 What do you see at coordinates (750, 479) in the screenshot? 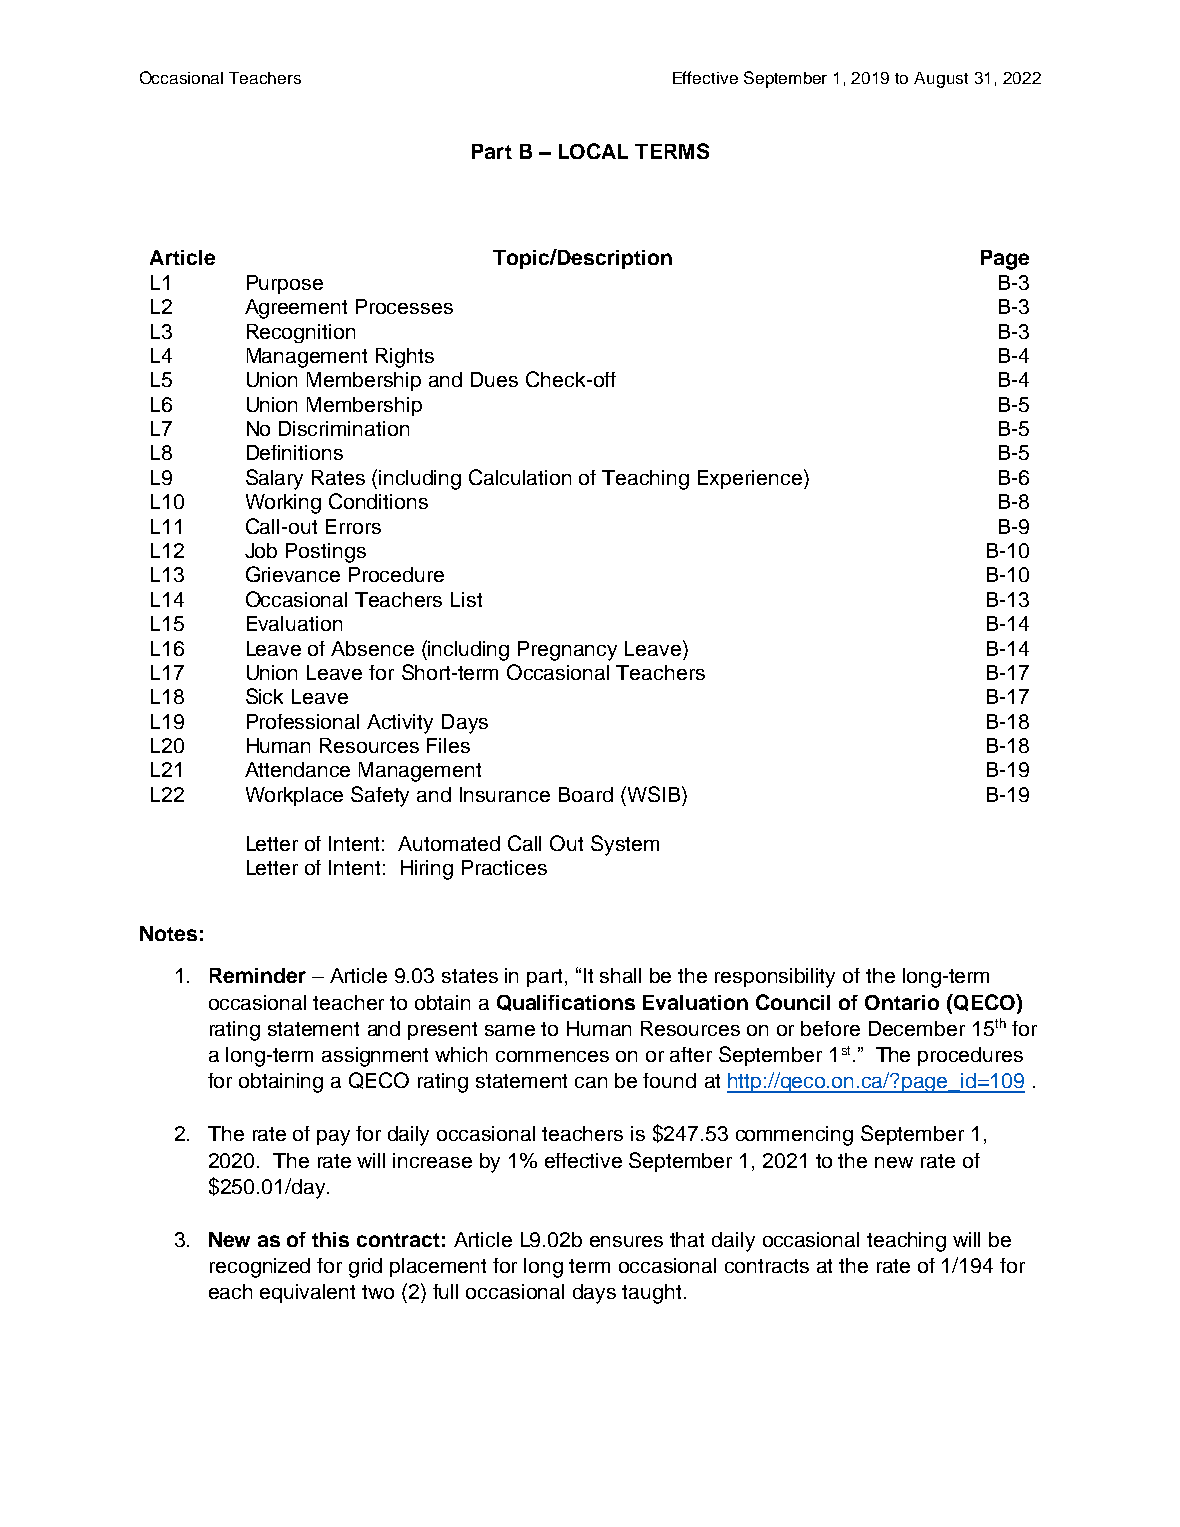
I see `Experience` at bounding box center [750, 479].
